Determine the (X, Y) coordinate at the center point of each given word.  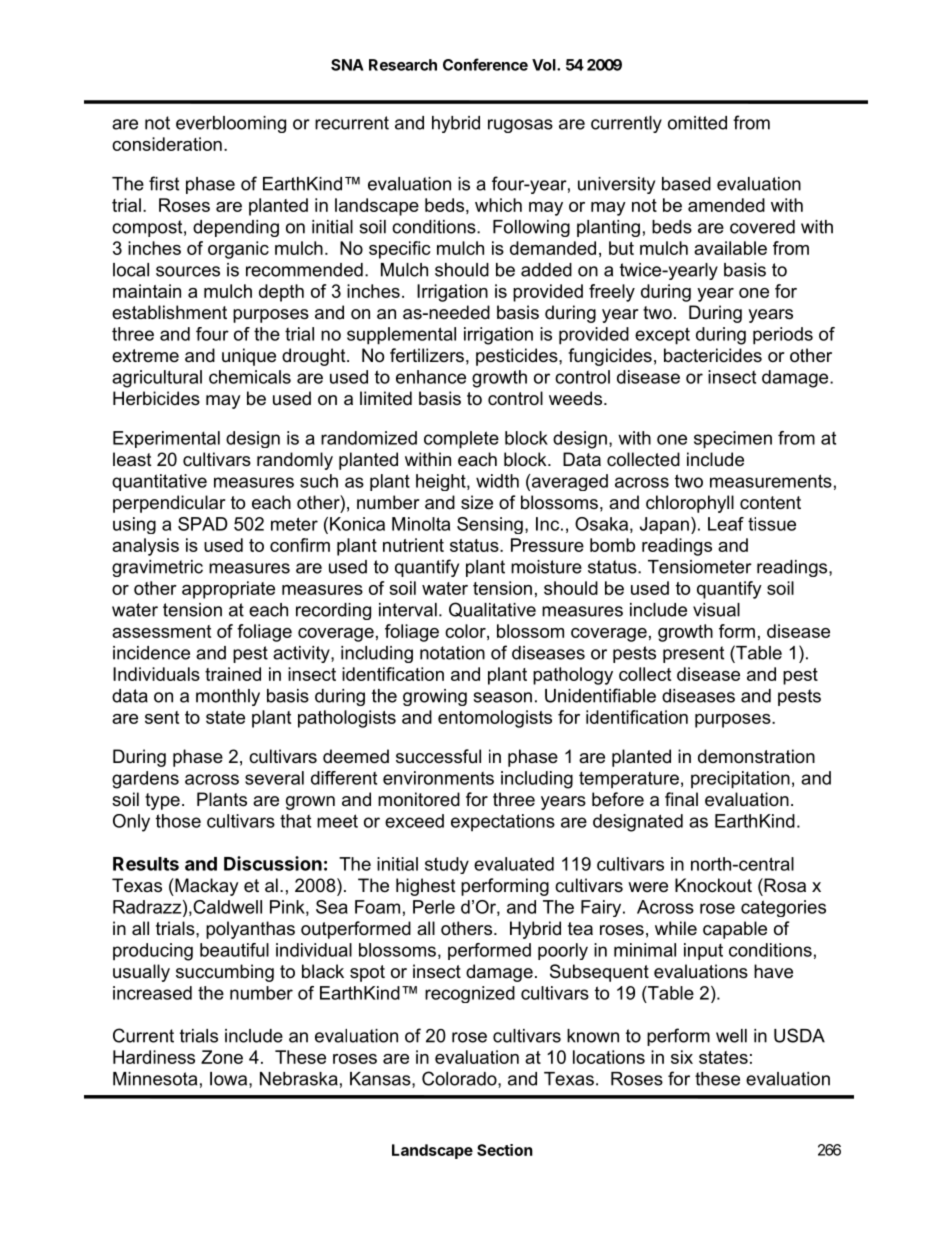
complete (461, 440)
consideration (167, 144)
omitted (697, 123)
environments (438, 778)
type (162, 801)
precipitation (740, 780)
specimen (733, 440)
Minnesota (155, 1079)
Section (505, 1150)
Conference (485, 64)
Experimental (166, 439)
